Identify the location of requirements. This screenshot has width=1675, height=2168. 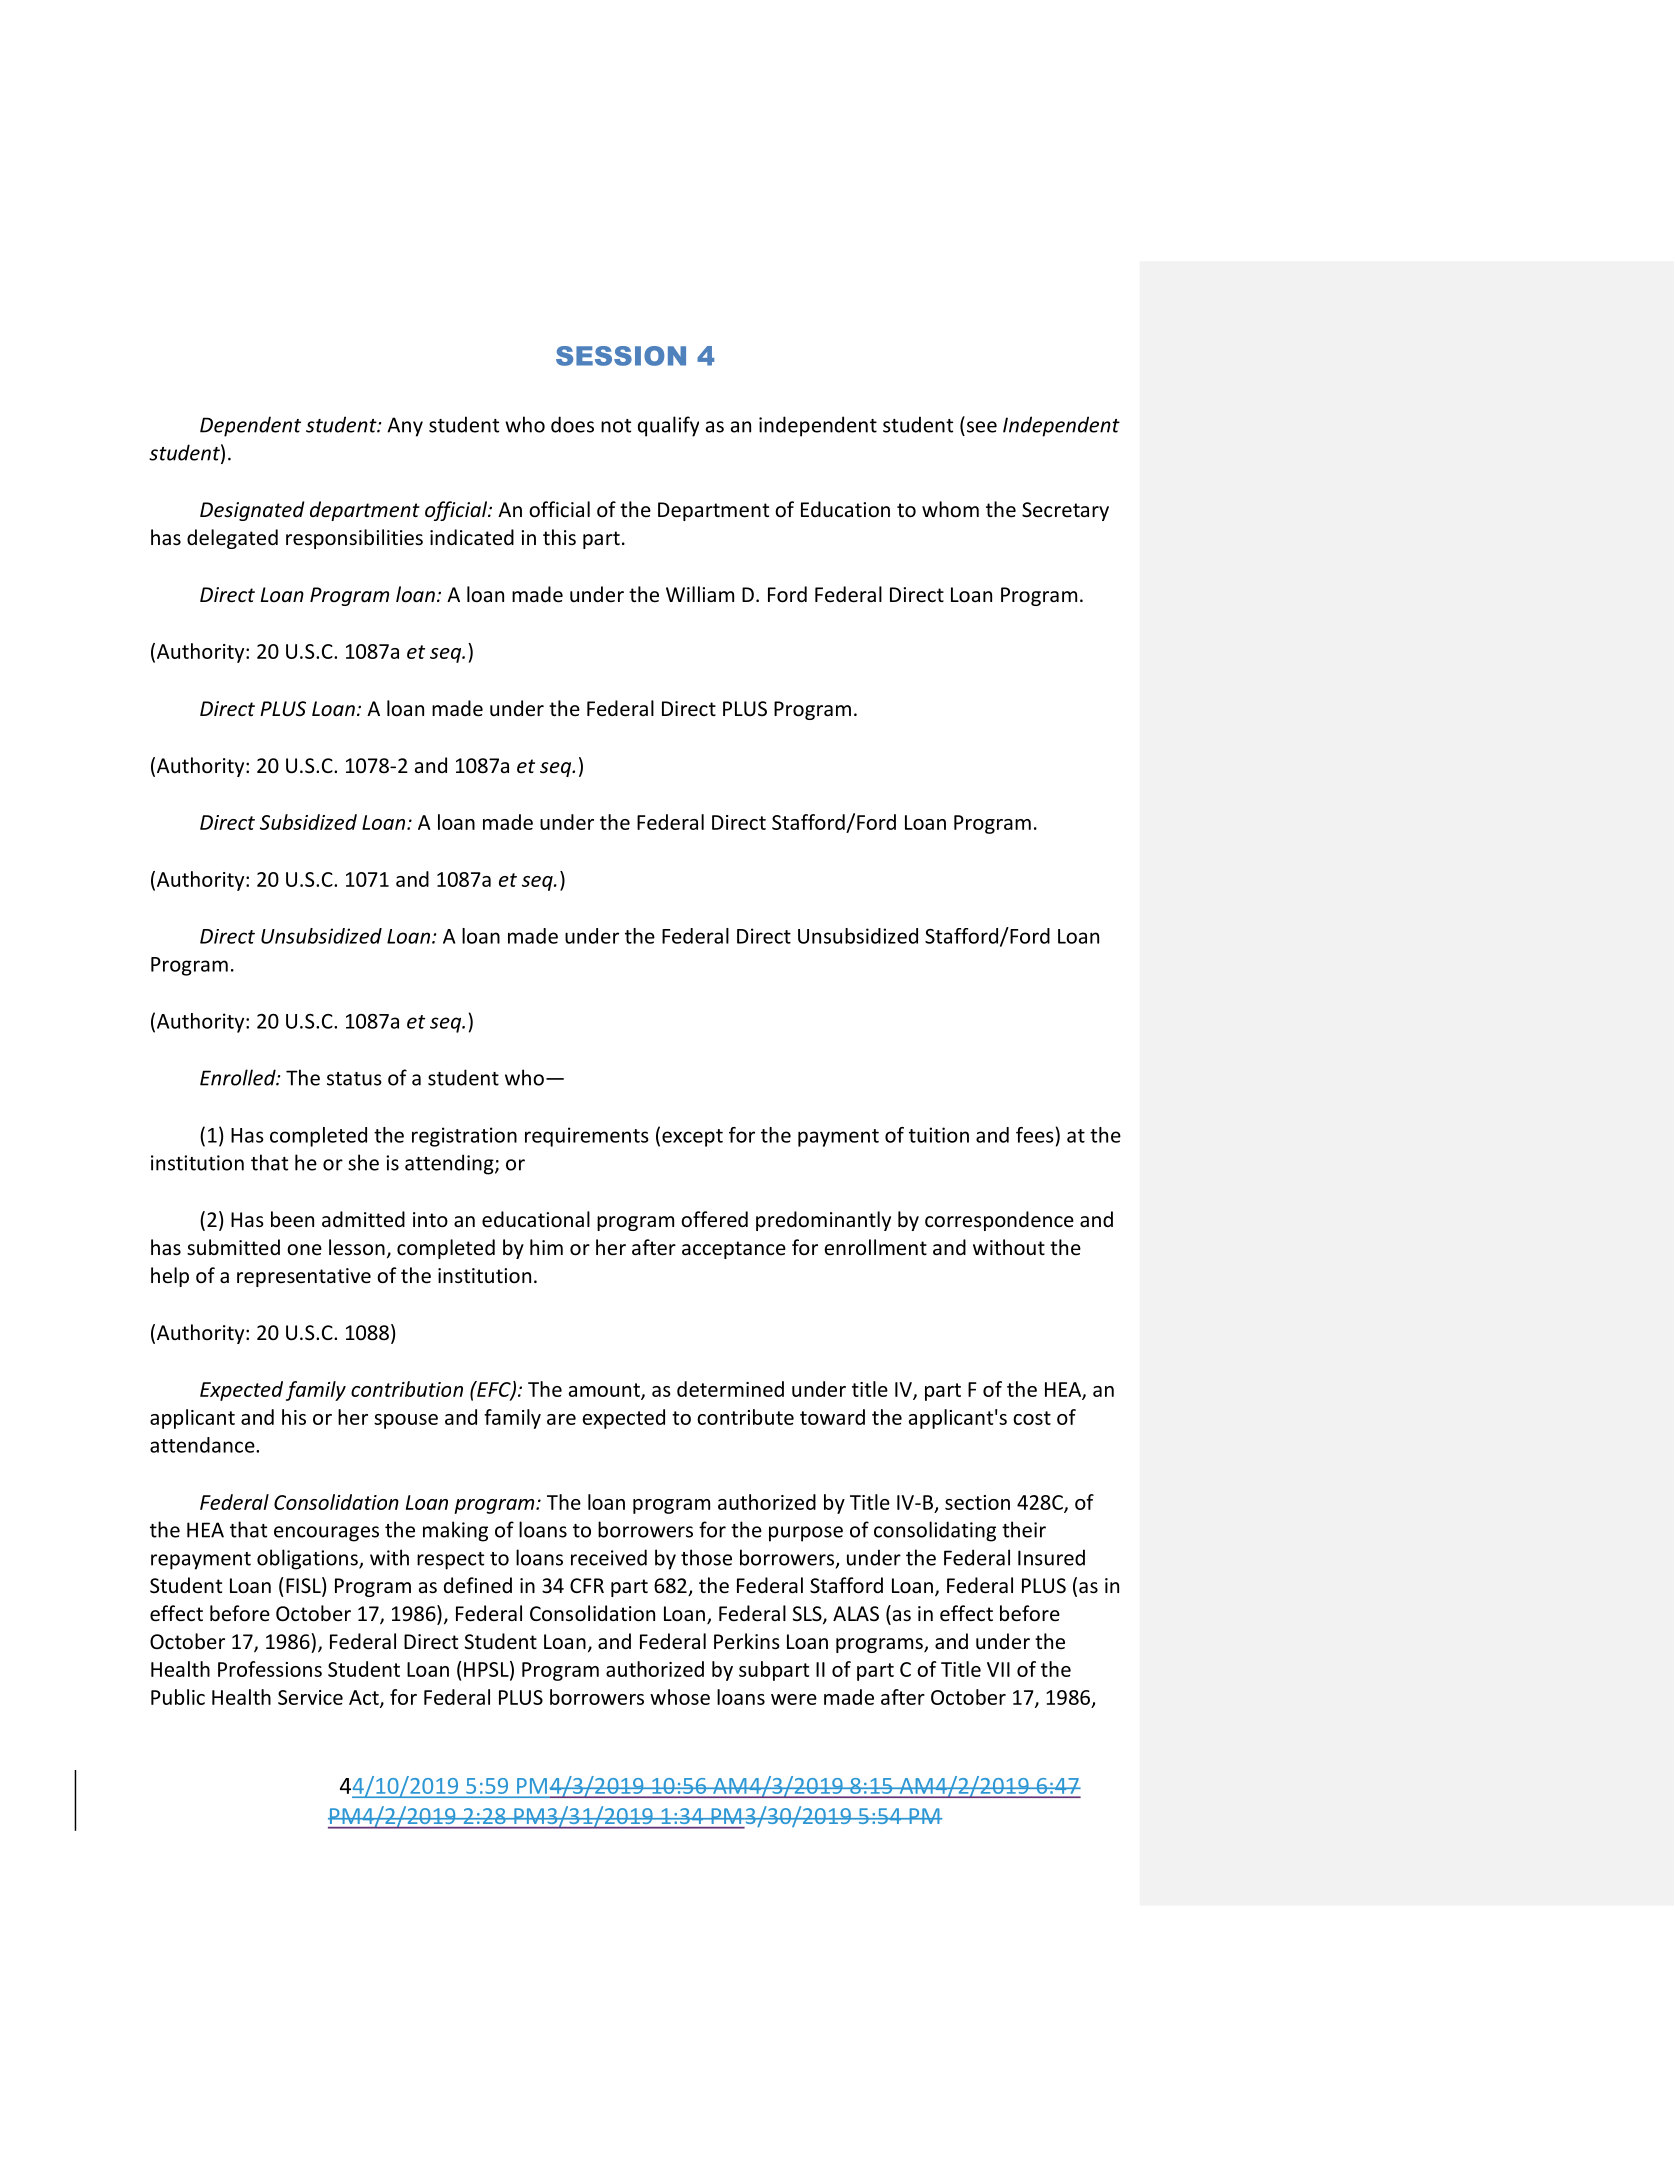
(587, 1137).
